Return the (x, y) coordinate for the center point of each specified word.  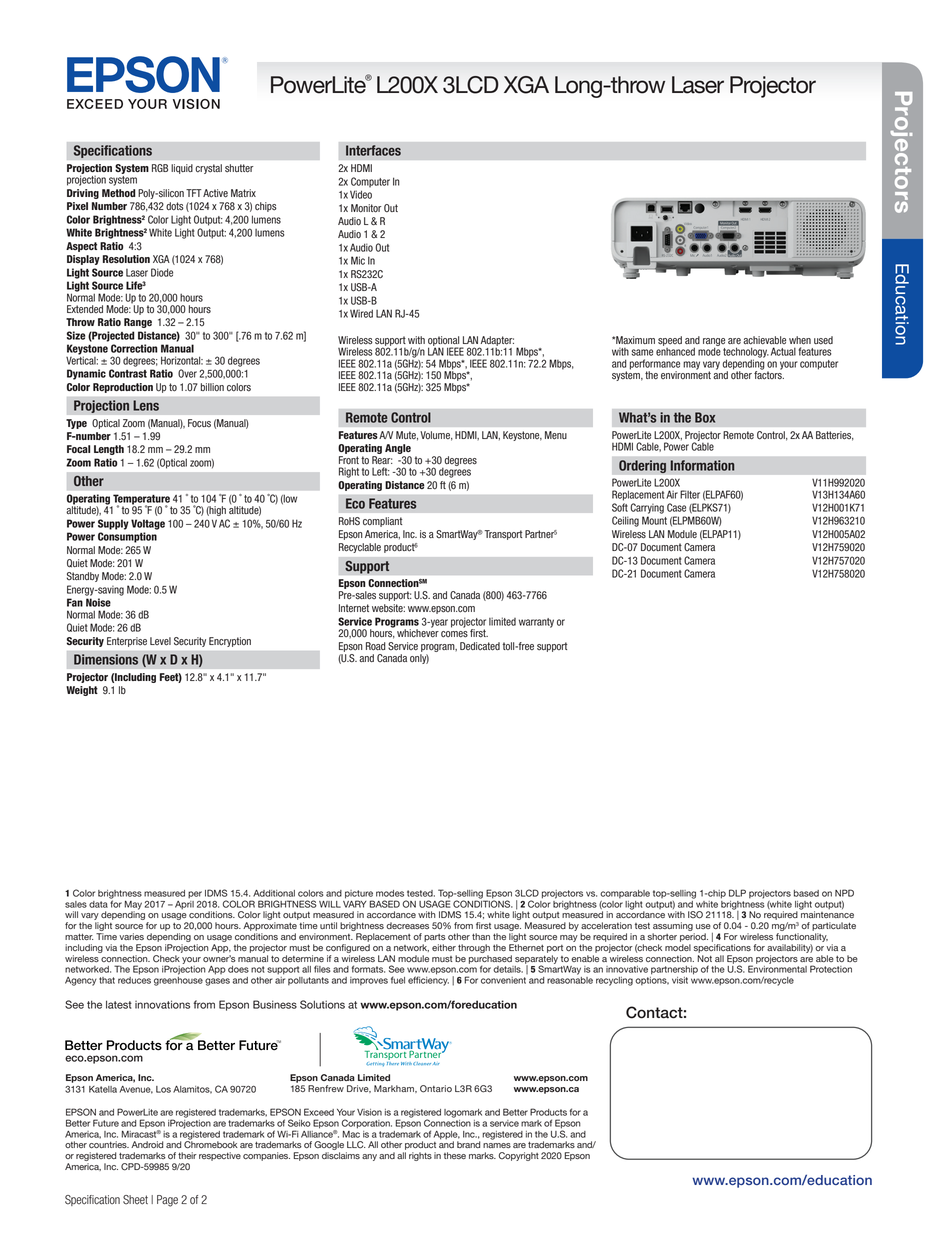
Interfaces (373, 150)
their (187, 1155)
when (800, 340)
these (455, 1155)
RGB (160, 168)
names (497, 1145)
